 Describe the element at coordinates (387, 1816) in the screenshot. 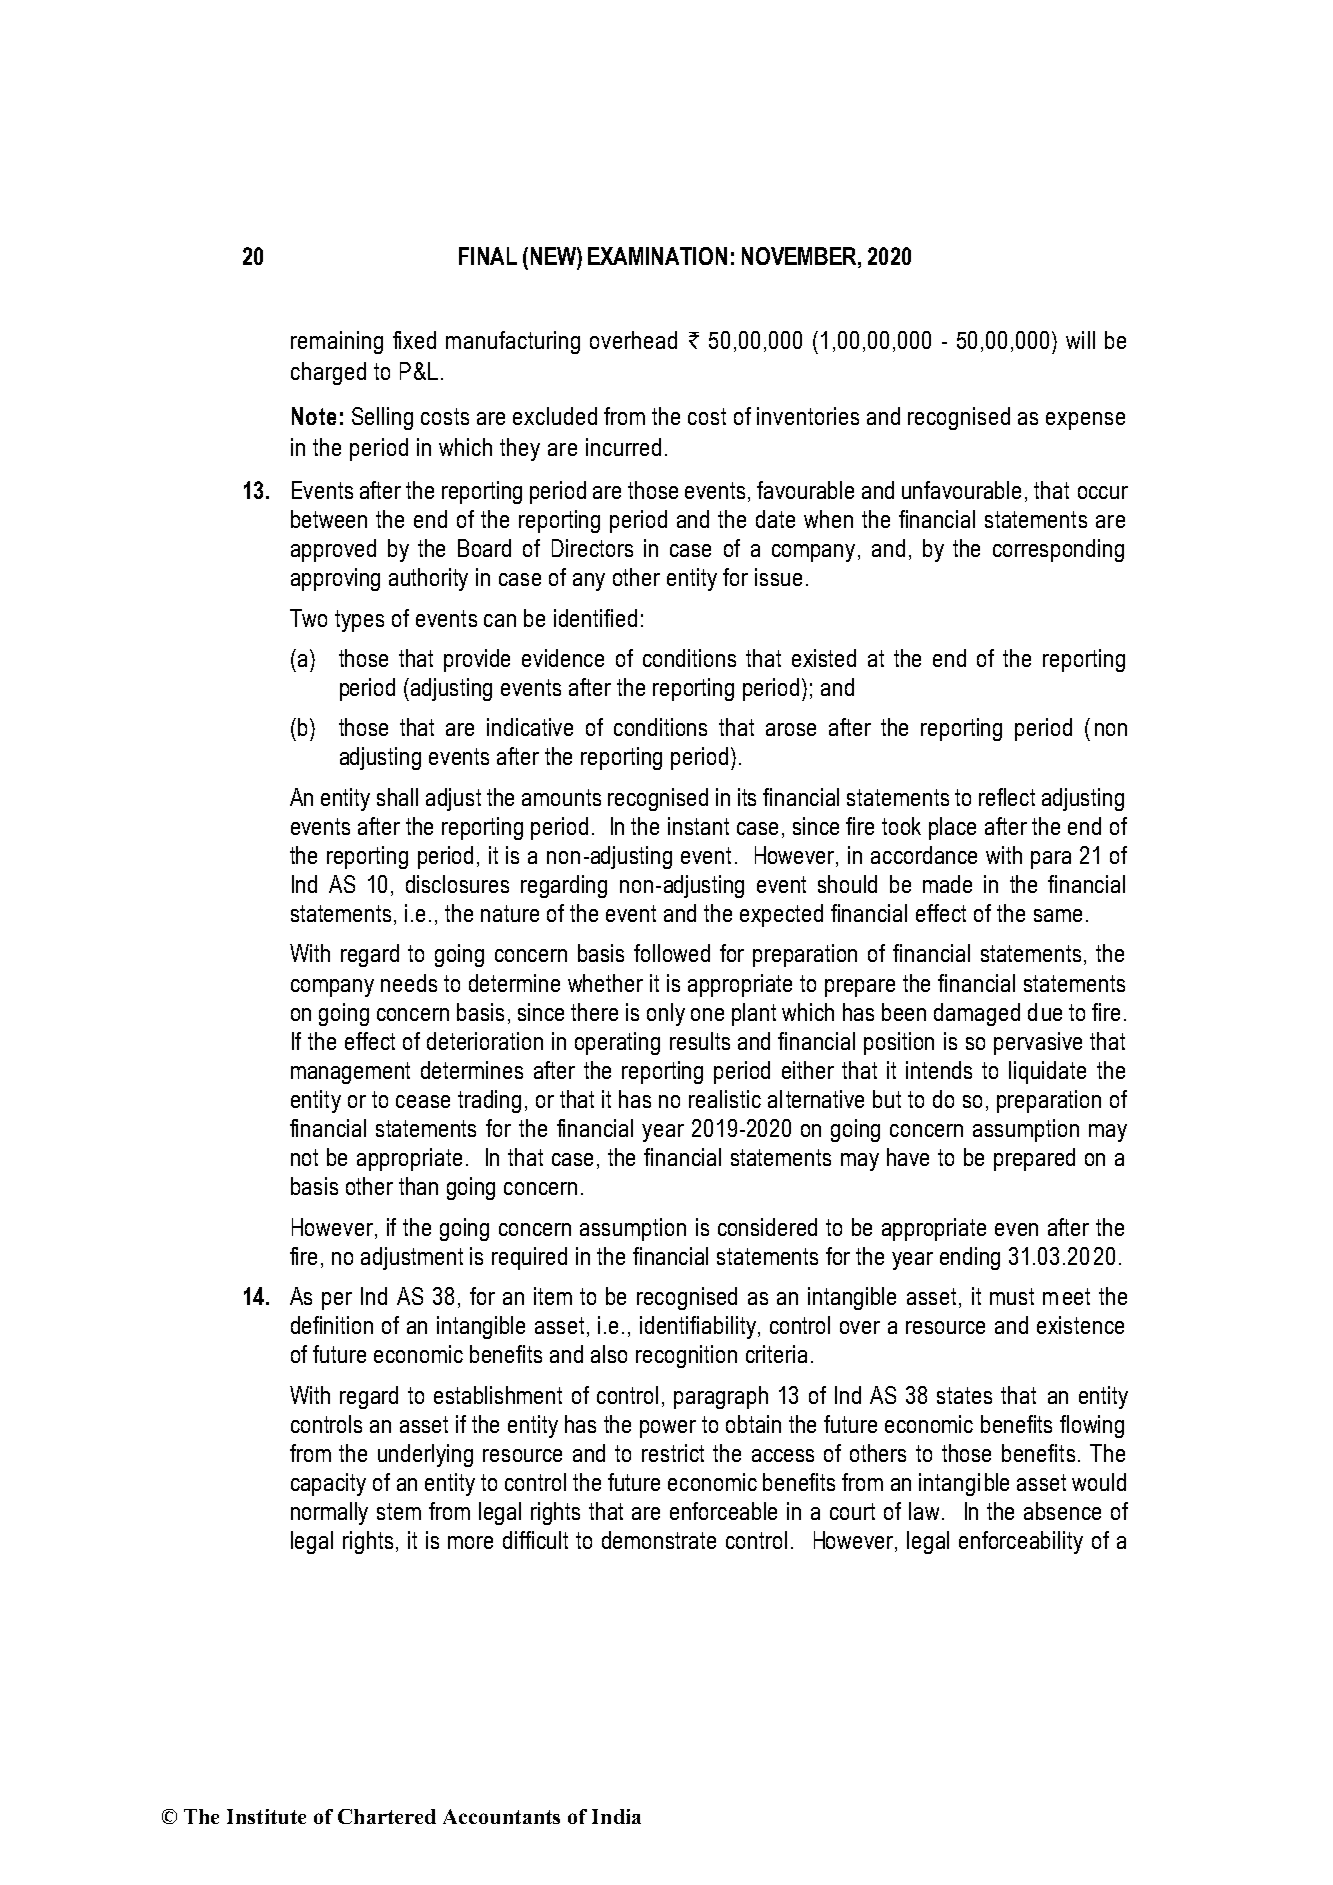

I see `Chartered` at that location.
